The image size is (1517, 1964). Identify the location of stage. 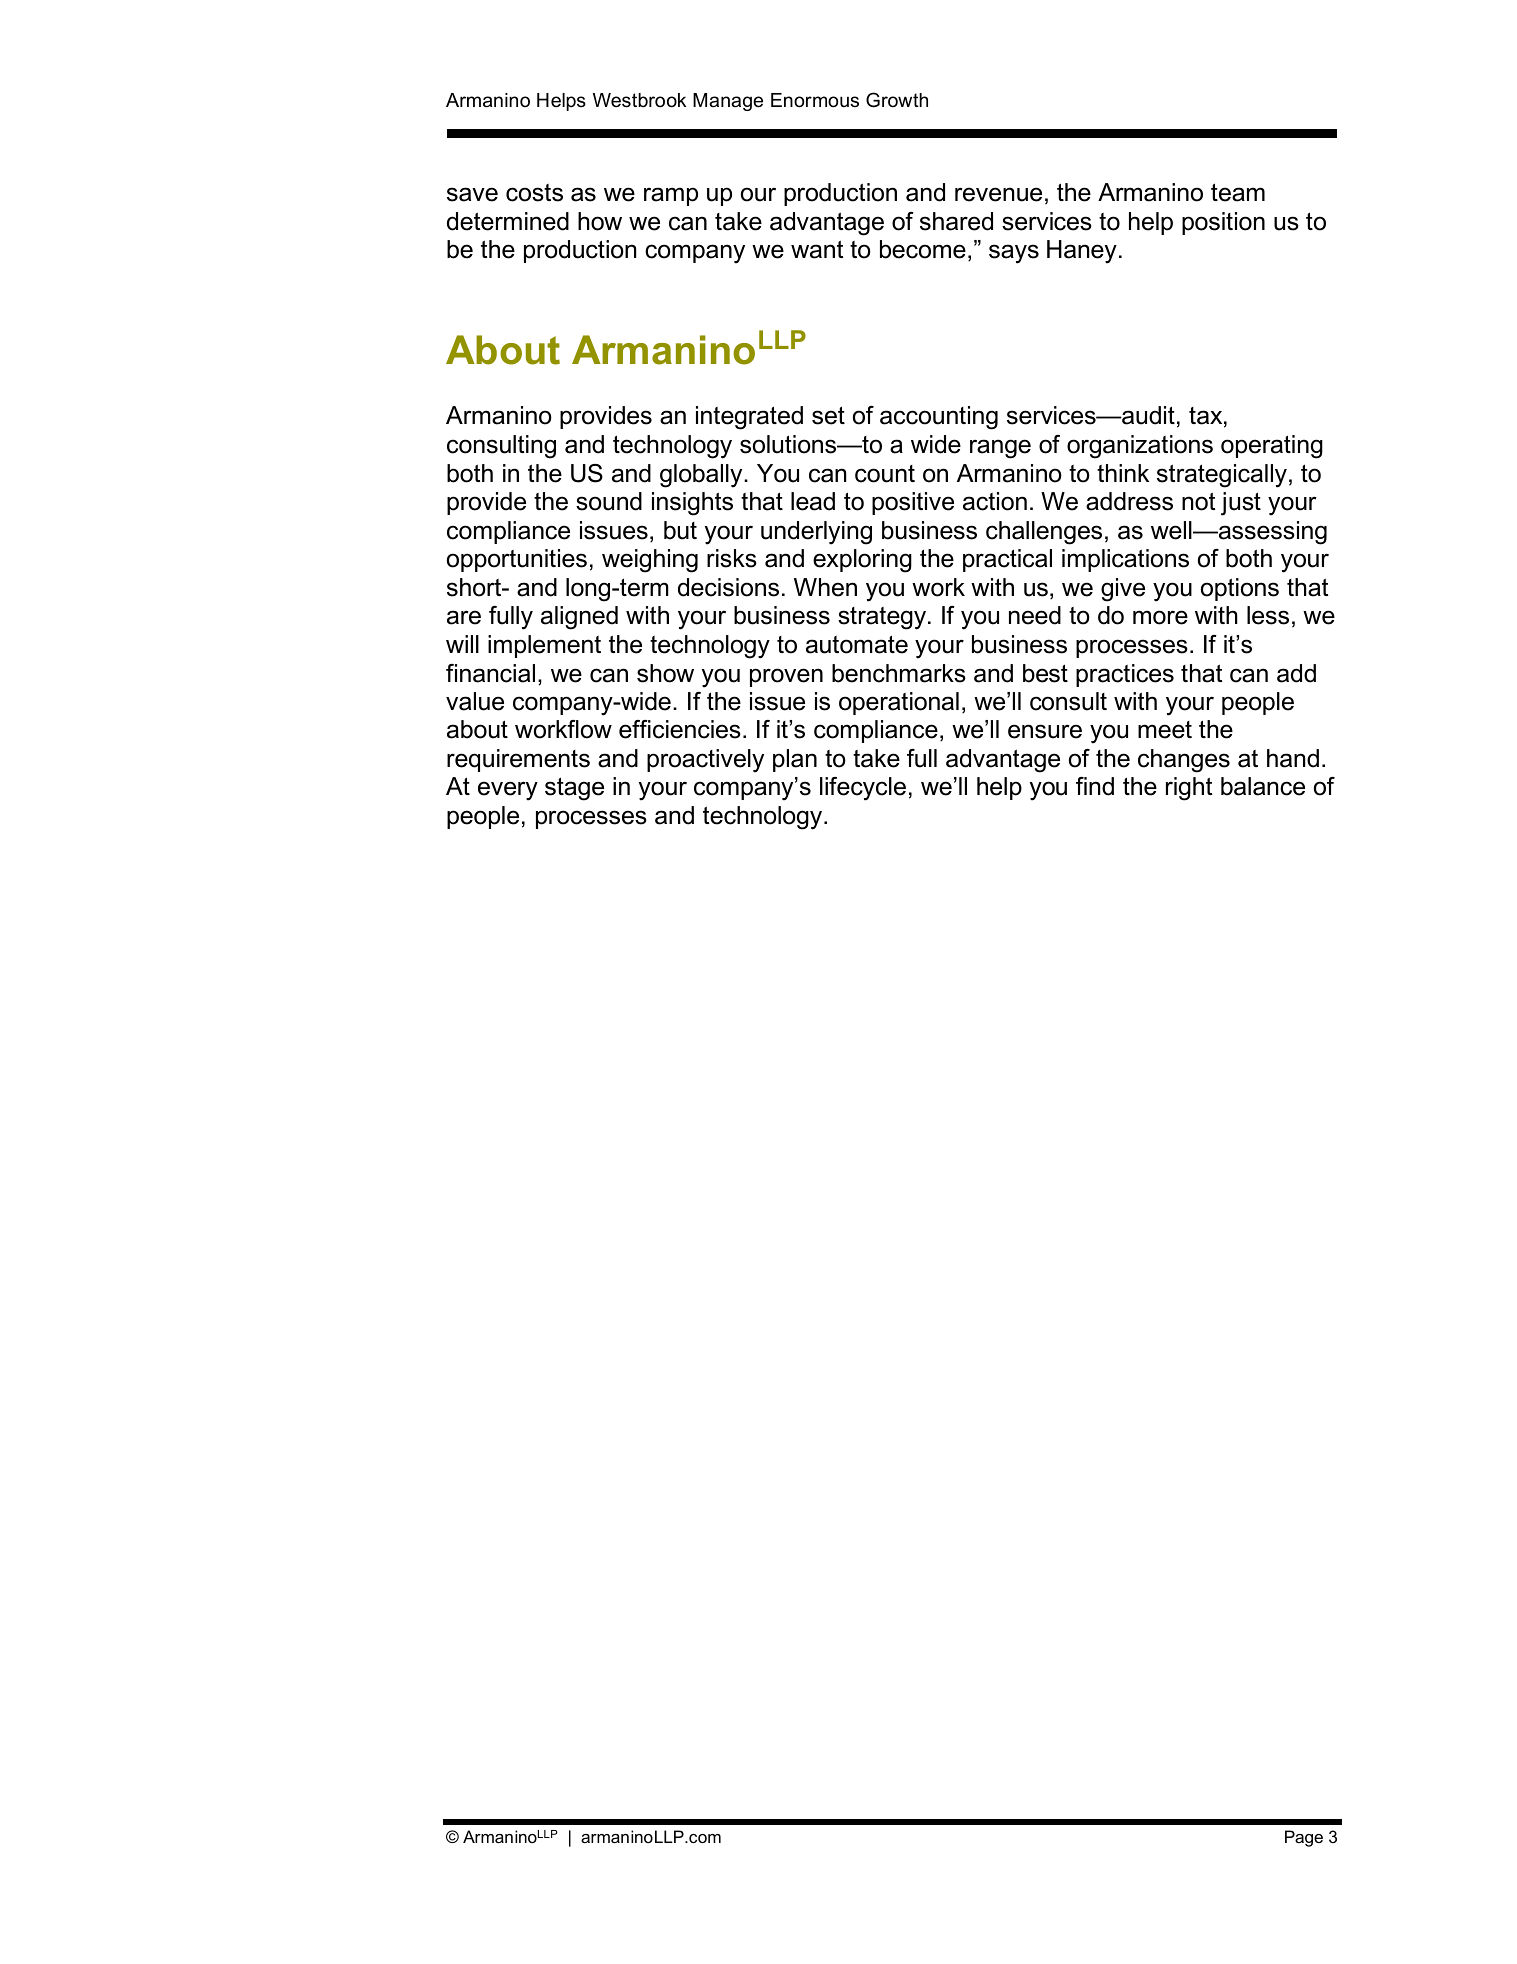
(574, 789).
